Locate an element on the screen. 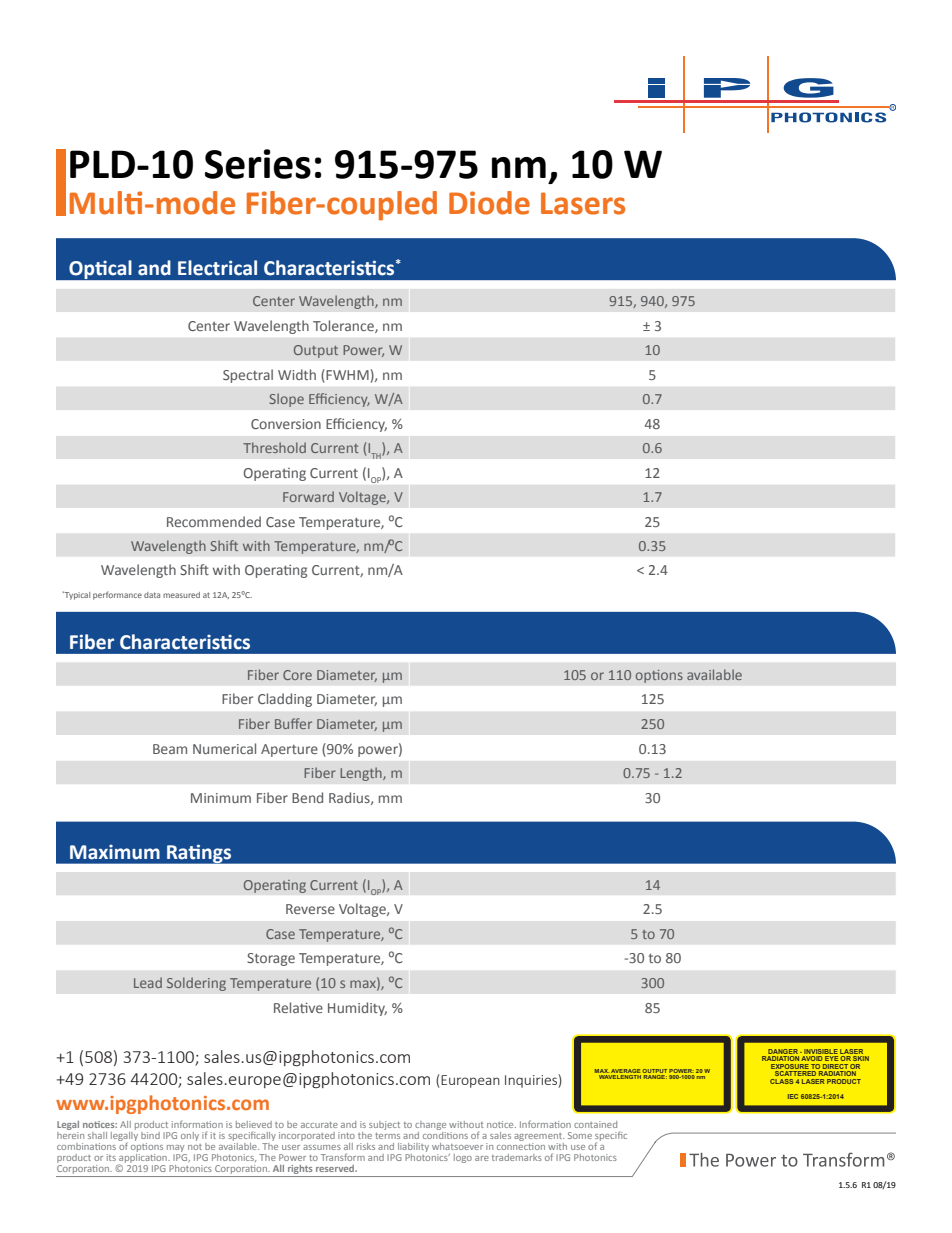 This screenshot has width=952, height=1233. Bend is located at coordinates (307, 797).
